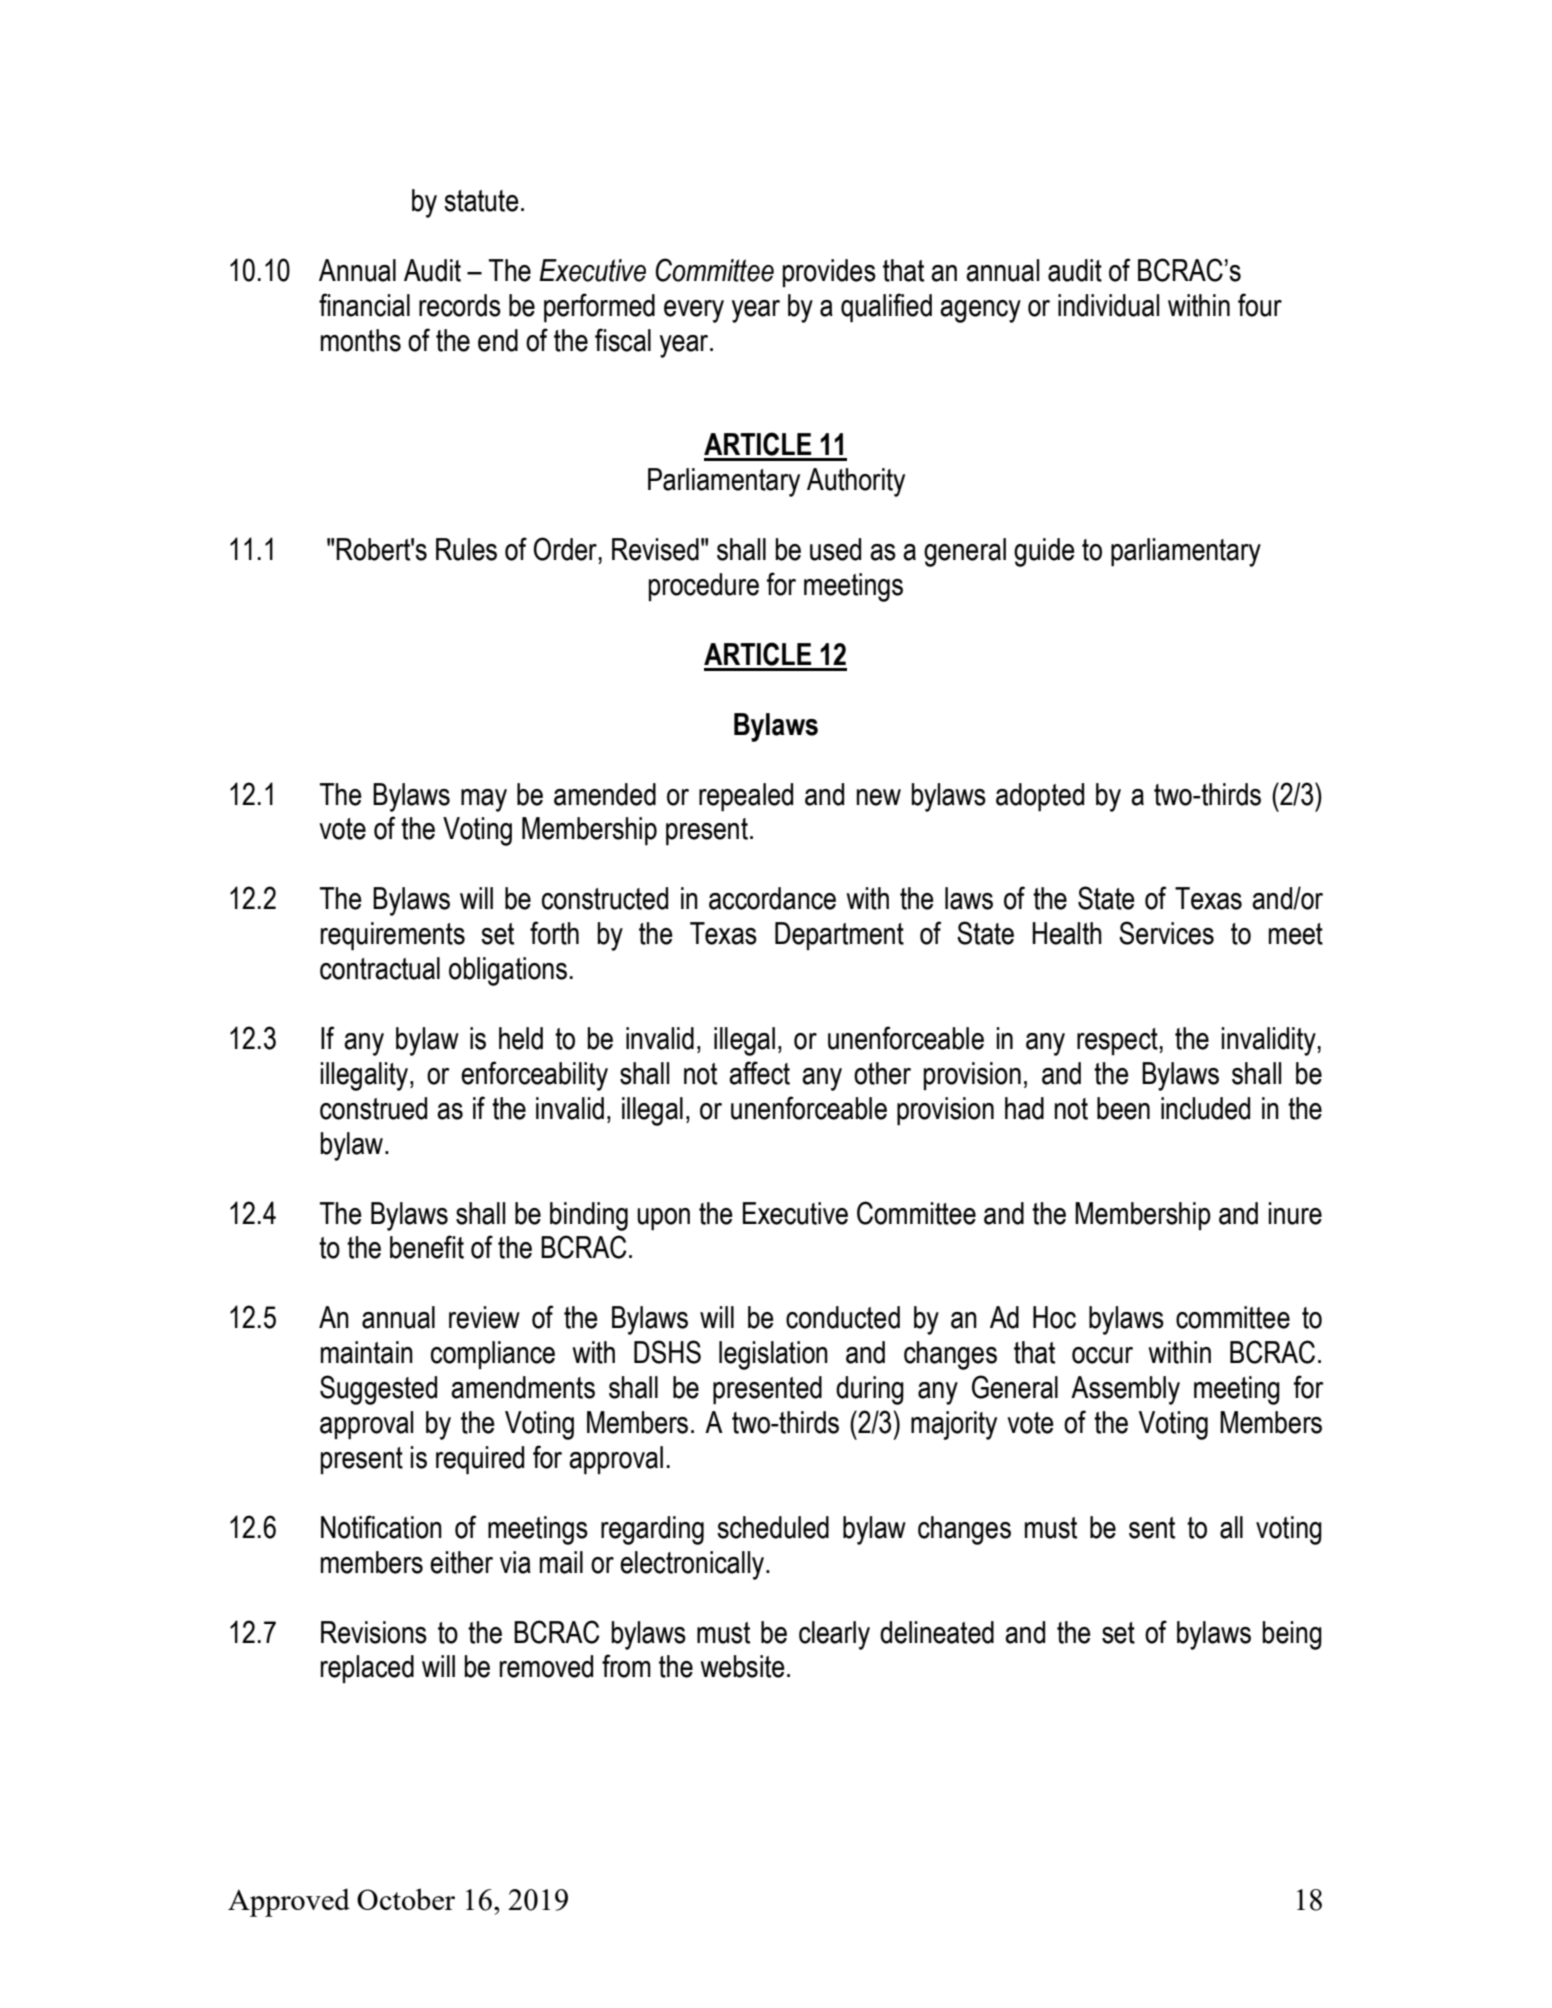 This document has width=1552, height=2008. I want to click on financial, so click(364, 305).
